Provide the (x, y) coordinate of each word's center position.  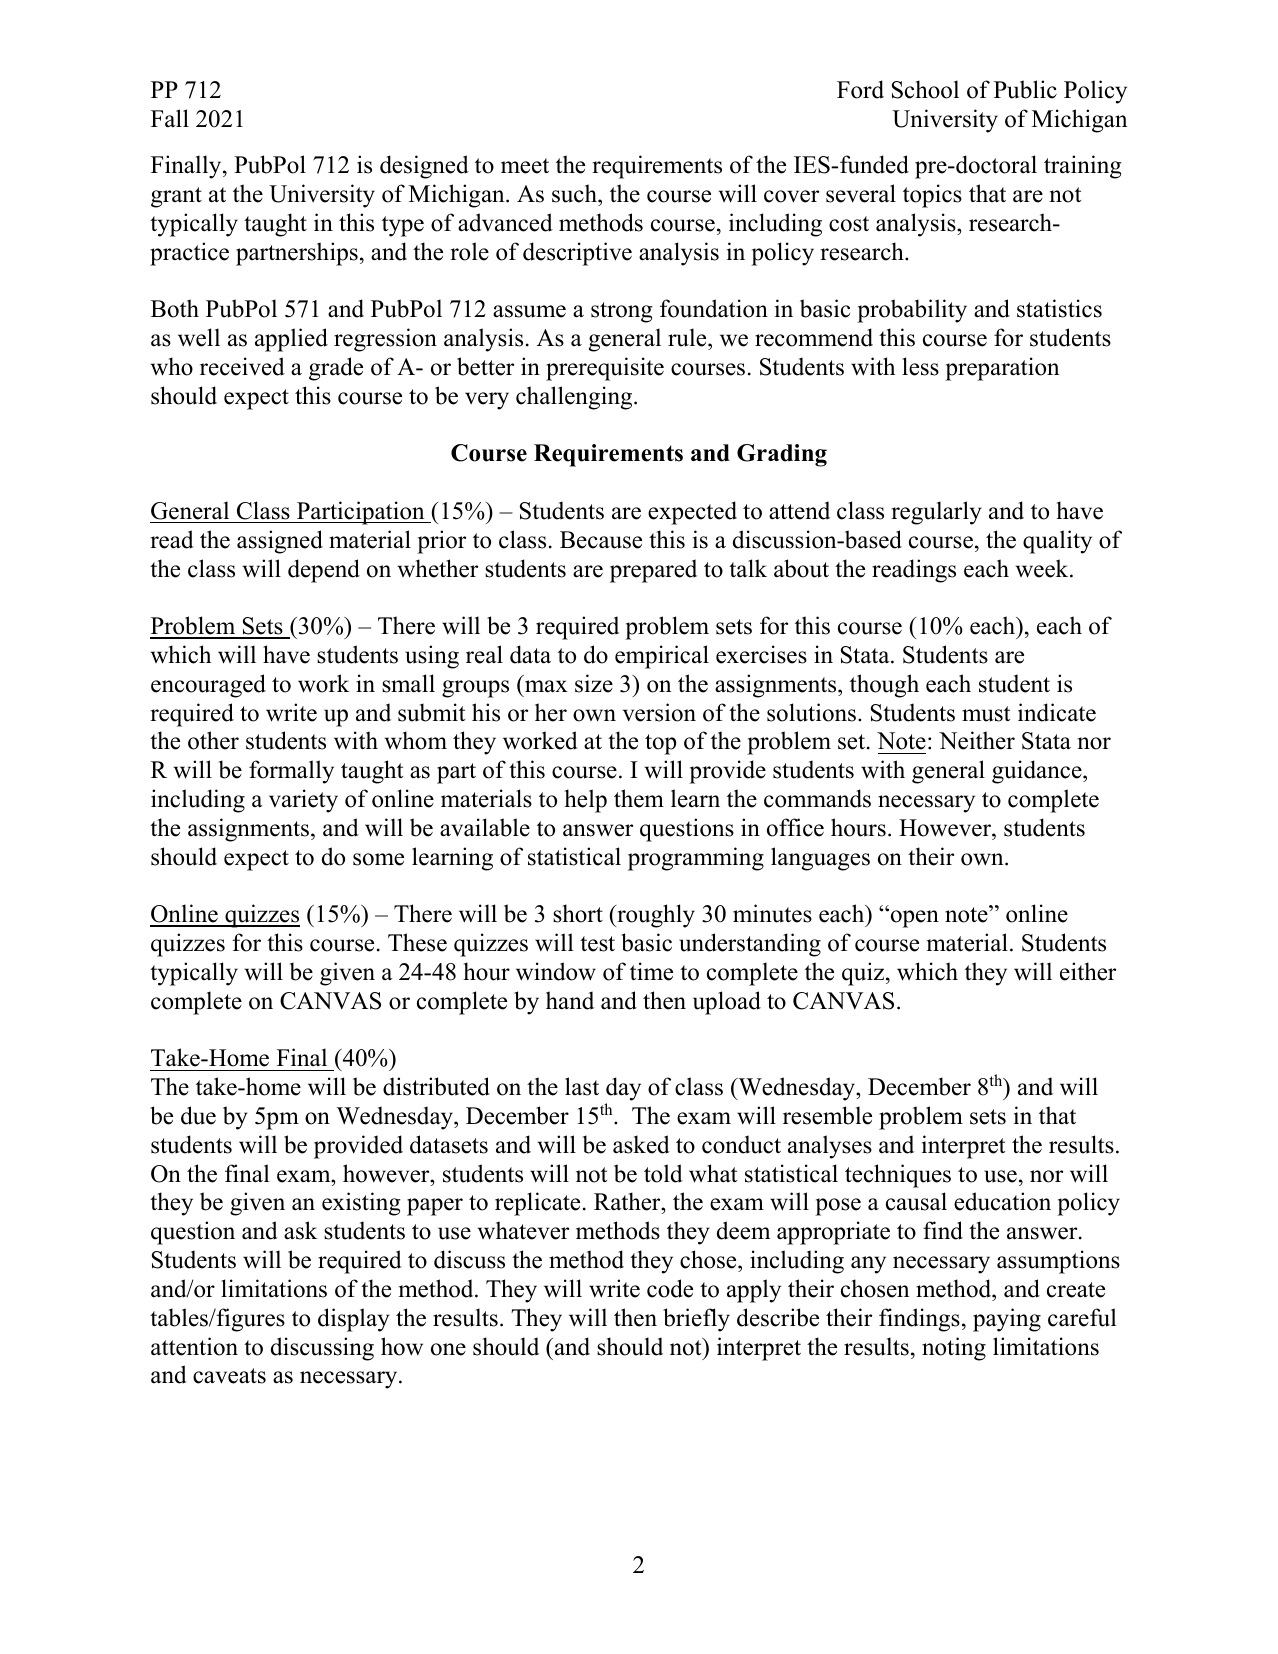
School (925, 89)
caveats (229, 1376)
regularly (936, 513)
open (913, 918)
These (417, 942)
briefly (696, 1320)
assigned (280, 542)
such (575, 193)
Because (601, 540)
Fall (170, 118)
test (597, 944)
